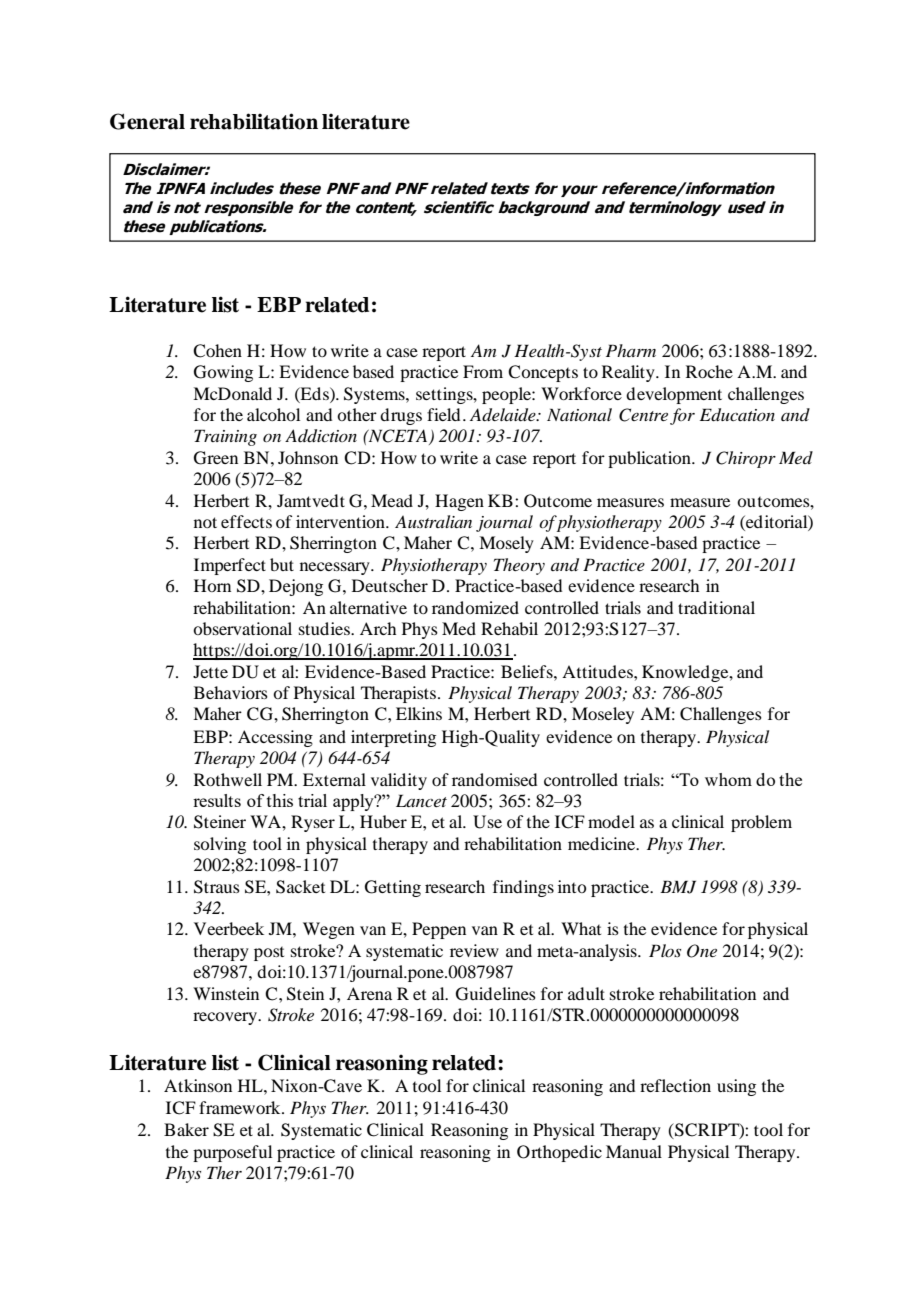 This page has height=1308, width=924. Describe the element at coordinates (559, 1153) in the page. I see `Orthopedic` at that location.
